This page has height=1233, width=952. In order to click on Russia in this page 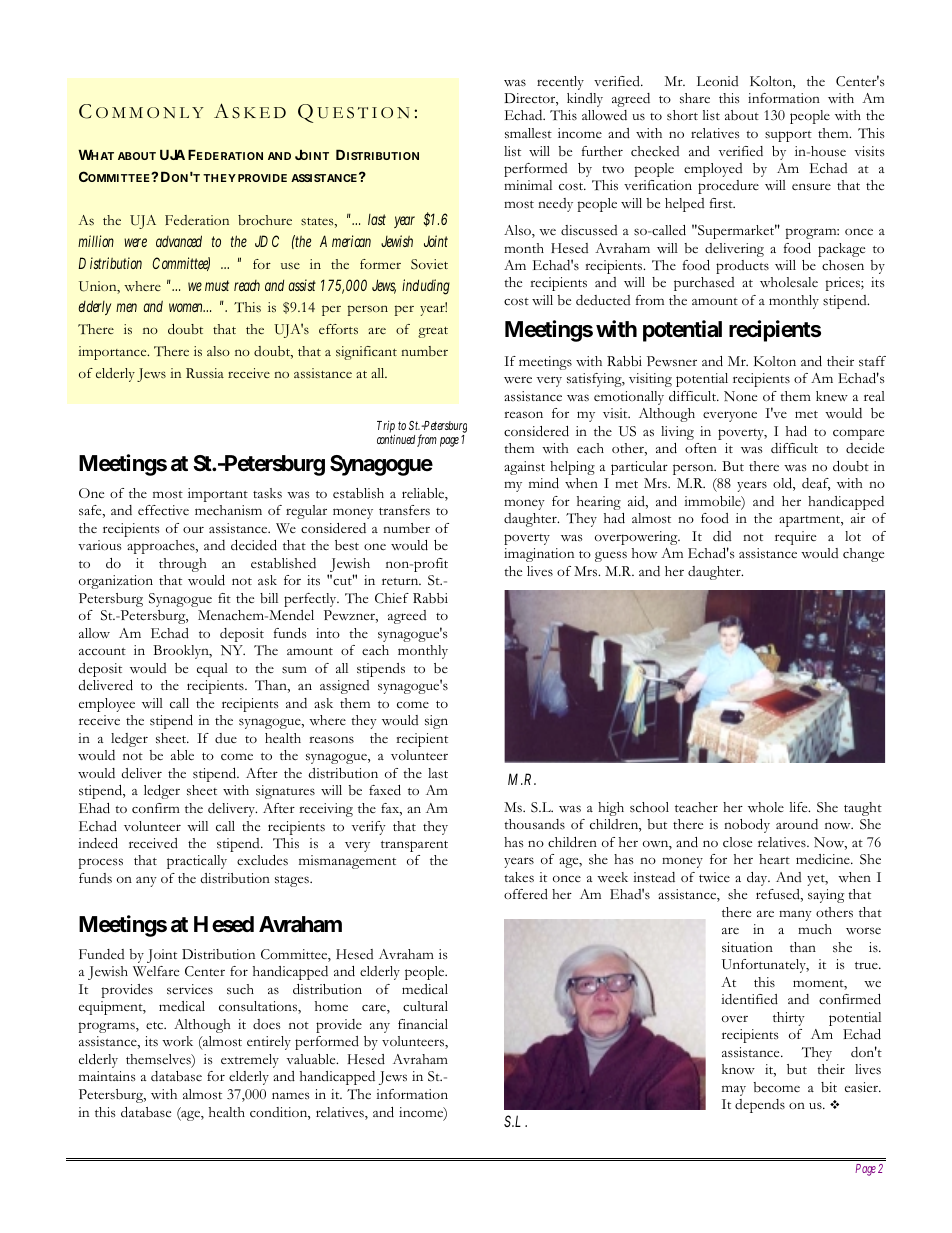, I will do `click(205, 373)`.
